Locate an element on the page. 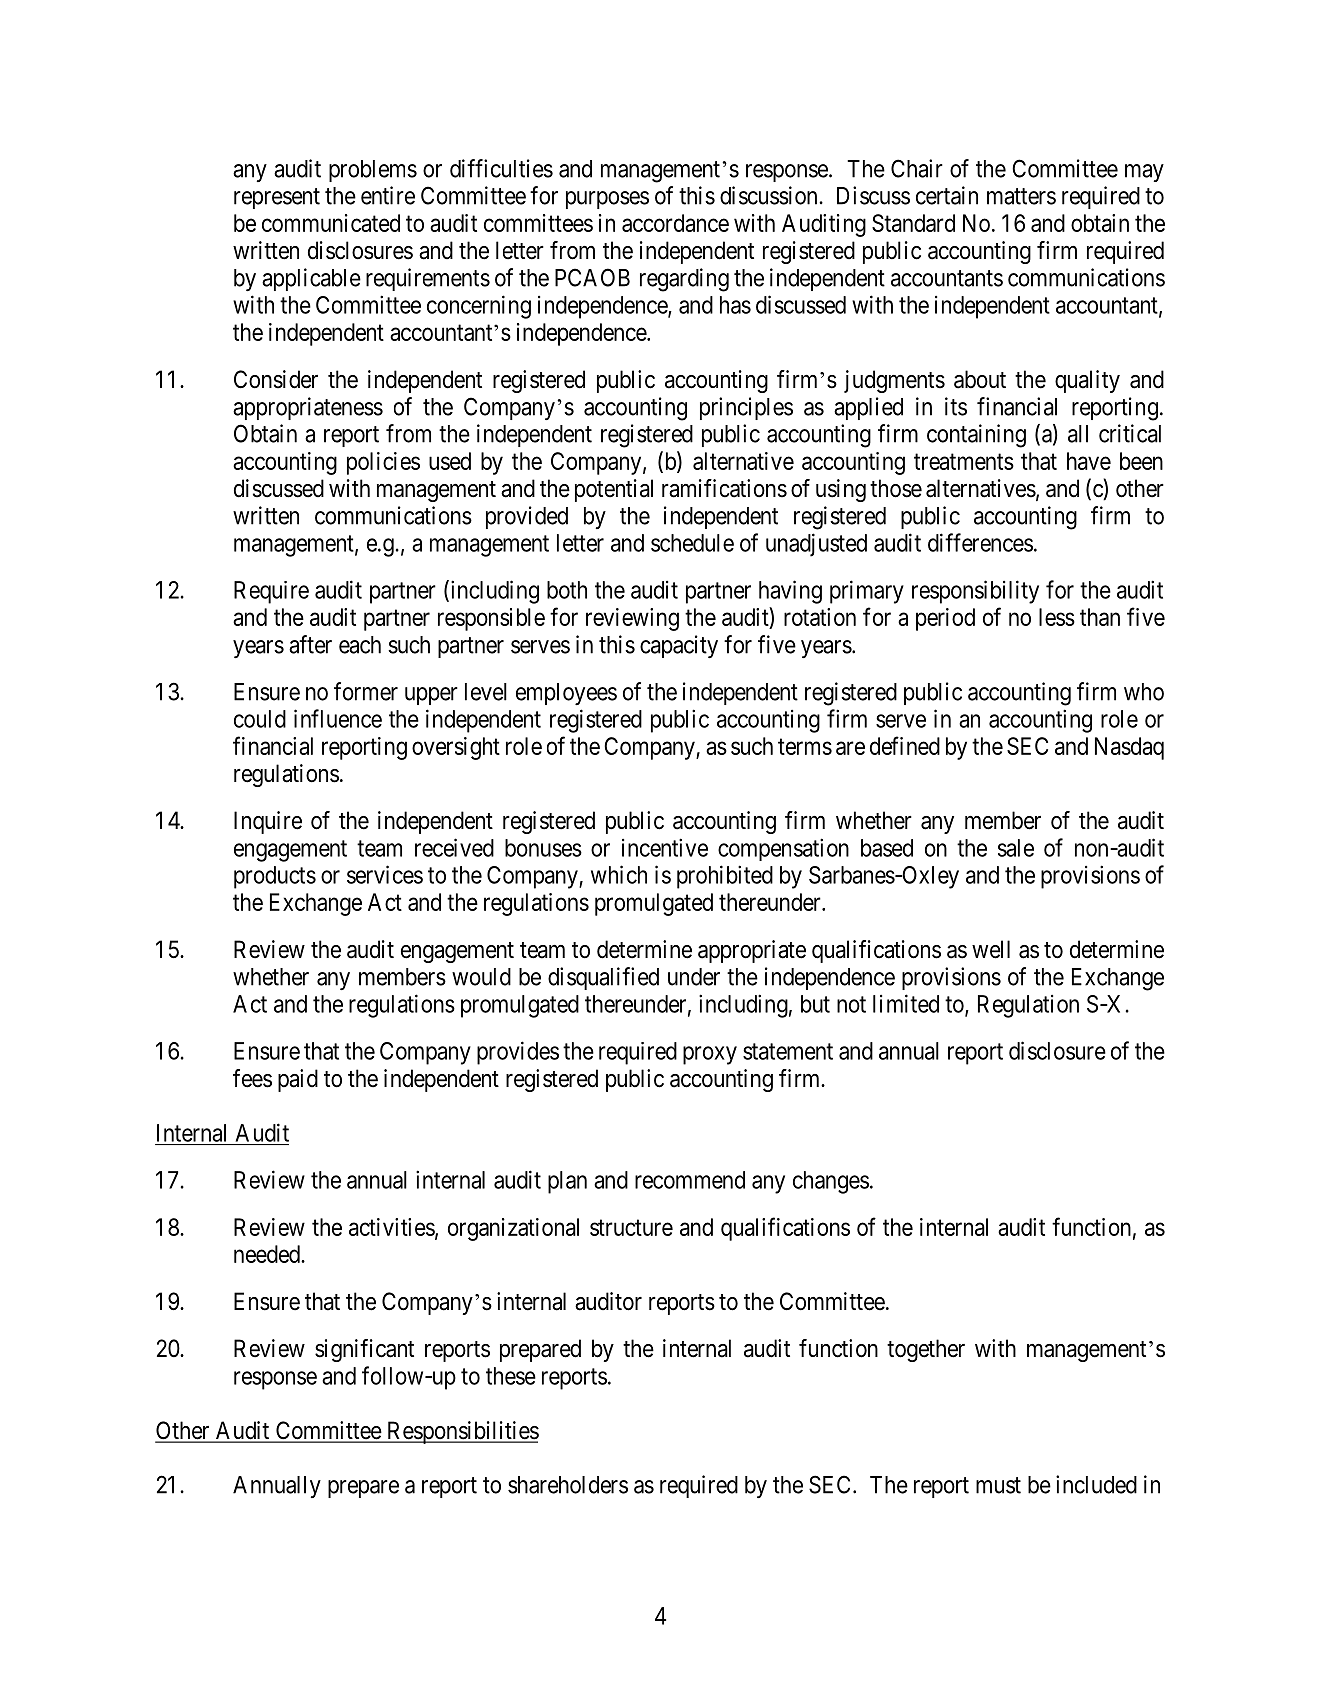 The image size is (1319, 1707). capacity is located at coordinates (679, 646).
